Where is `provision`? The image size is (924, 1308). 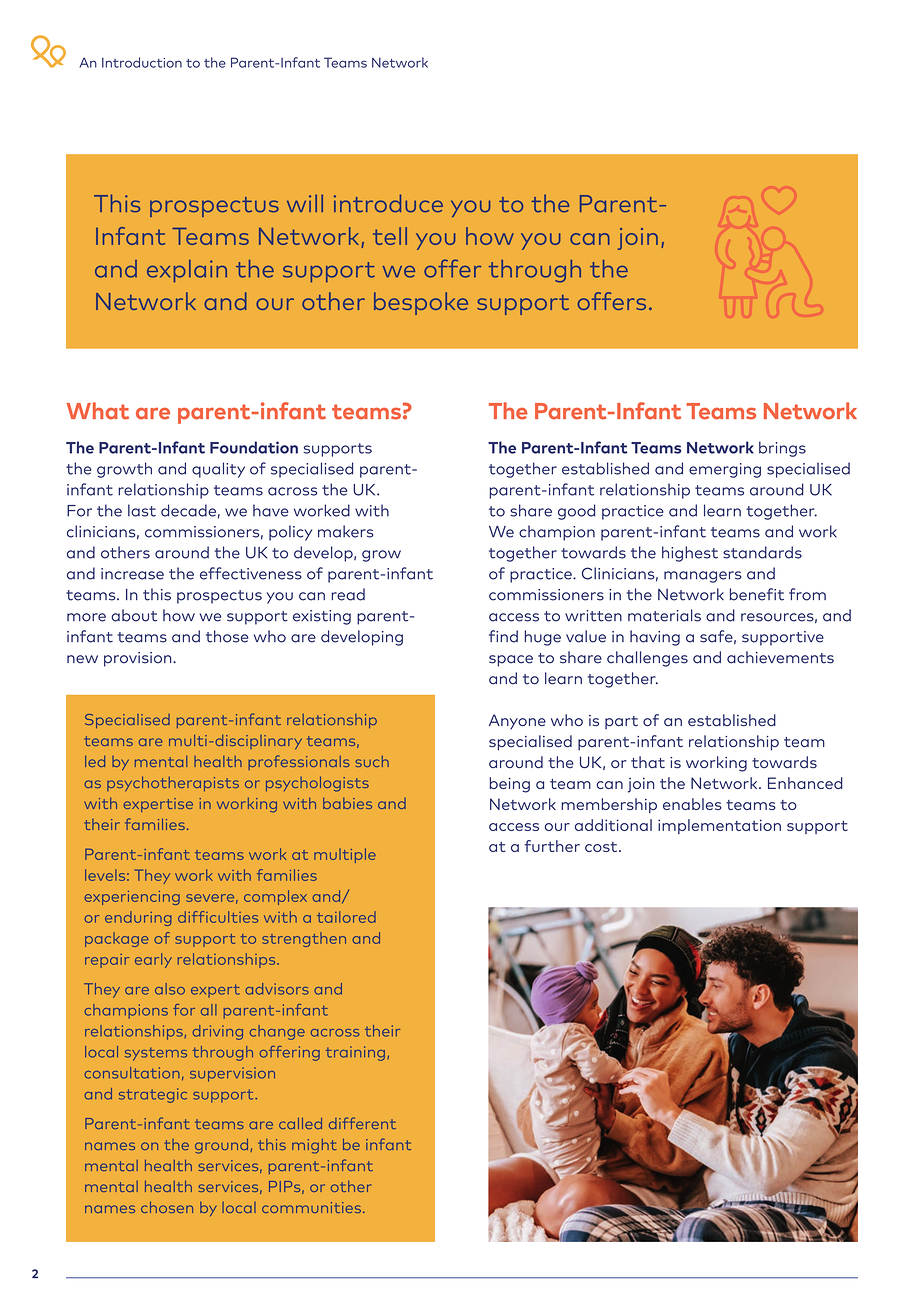
provision is located at coordinates (139, 659).
